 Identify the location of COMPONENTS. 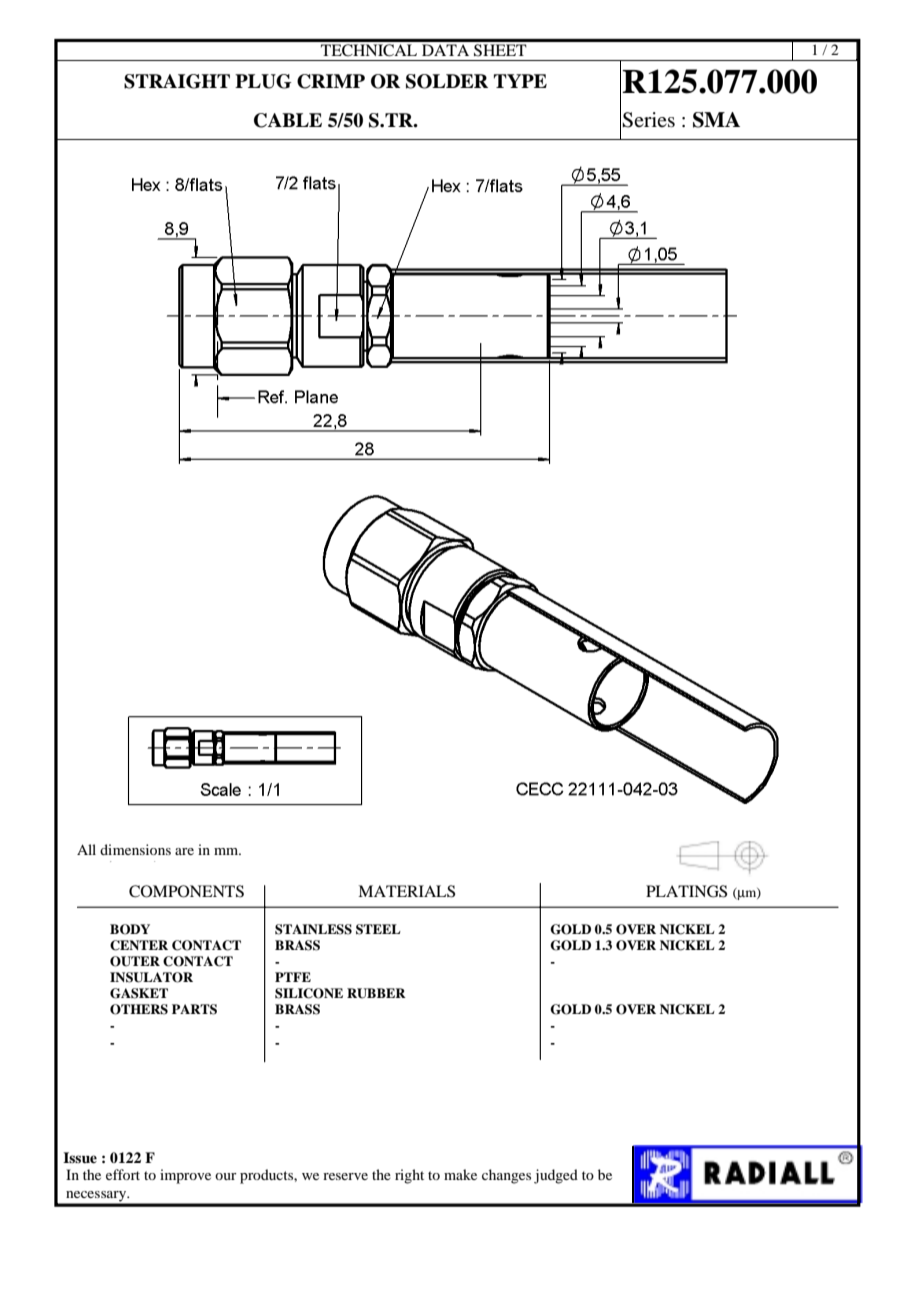
(186, 891).
